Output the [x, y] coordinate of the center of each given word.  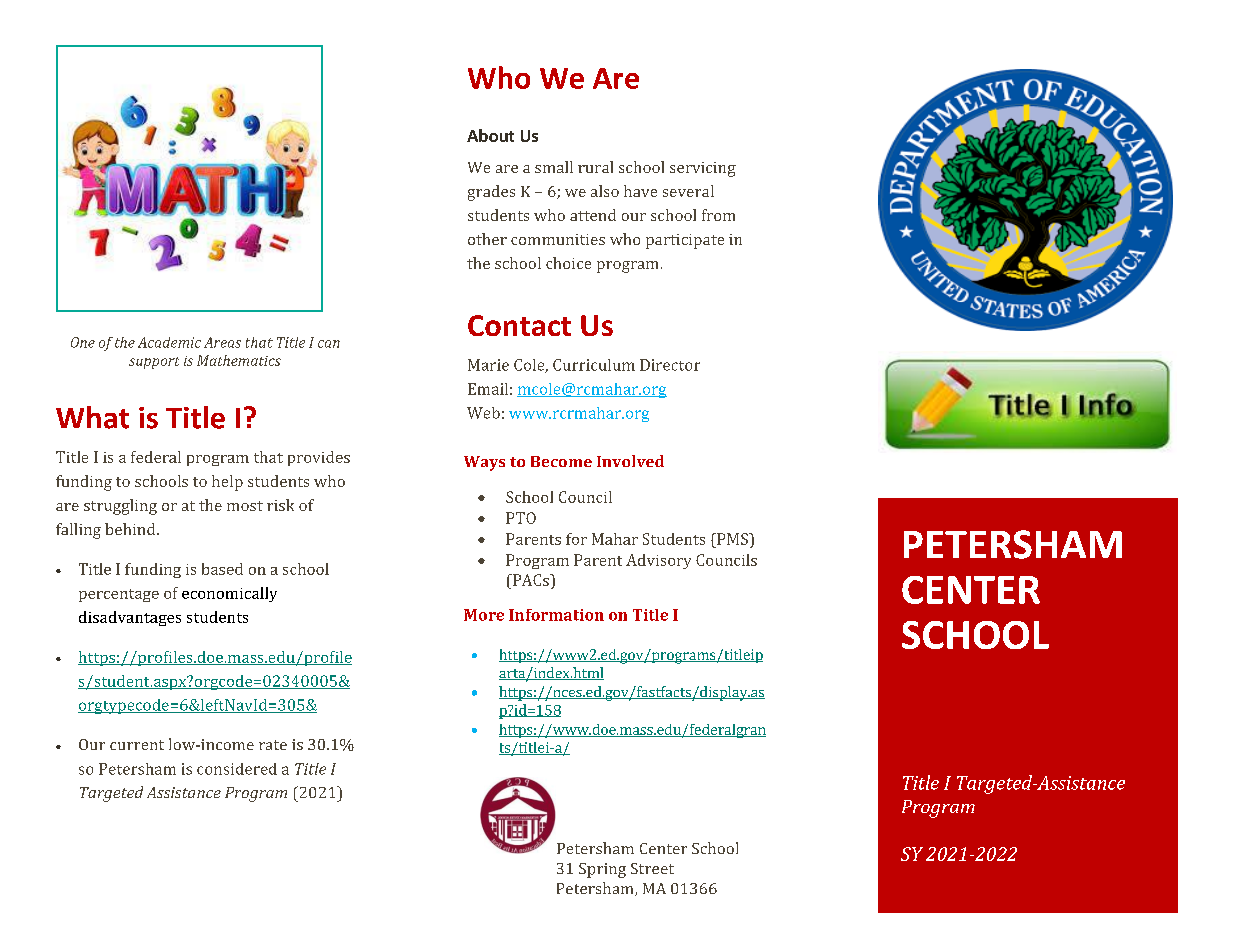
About [490, 135]
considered [237, 769]
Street [652, 868]
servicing [703, 169]
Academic [169, 342]
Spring [602, 870]
